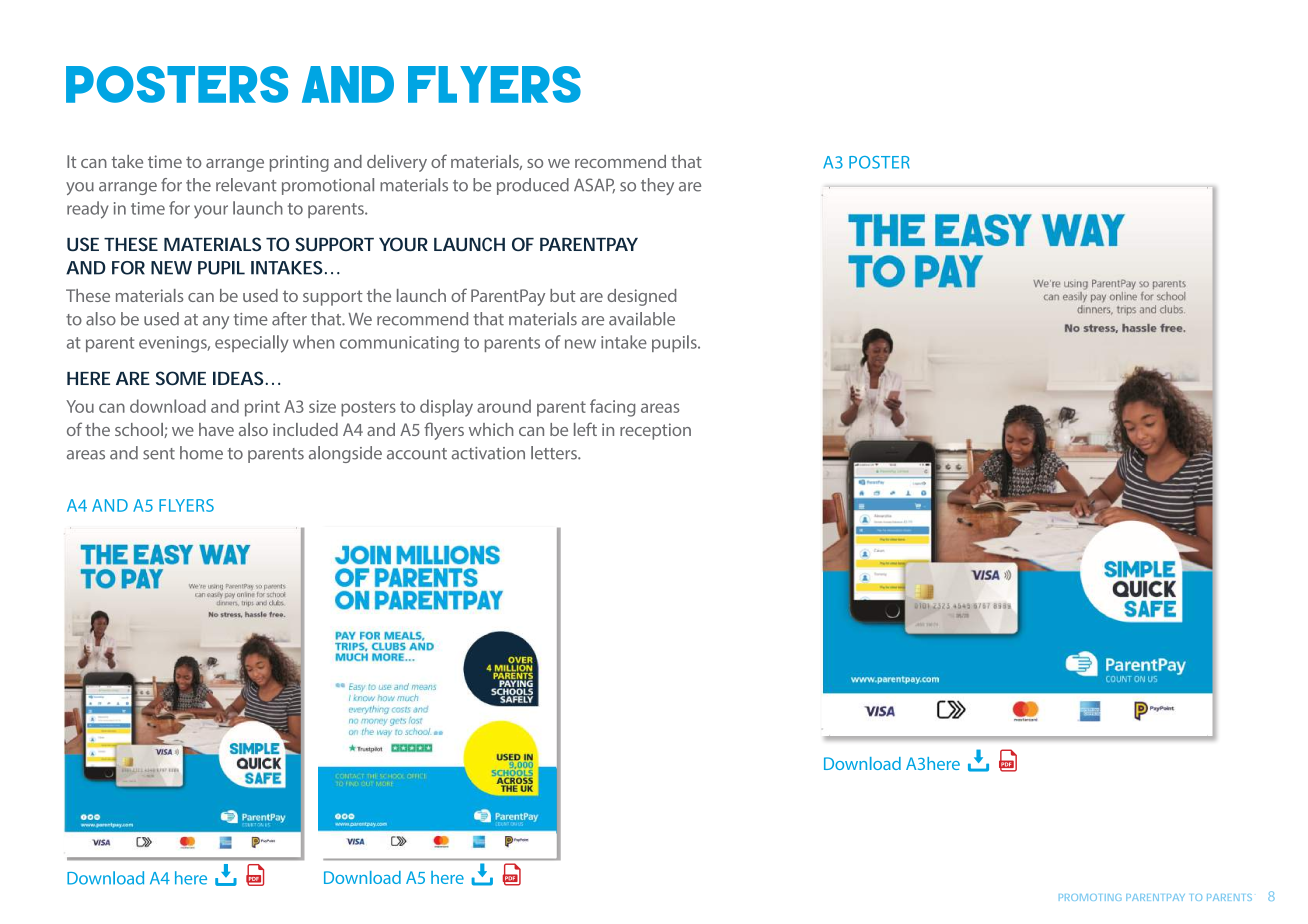  Describe the element at coordinates (642, 297) in the image. I see `designed` at that location.
